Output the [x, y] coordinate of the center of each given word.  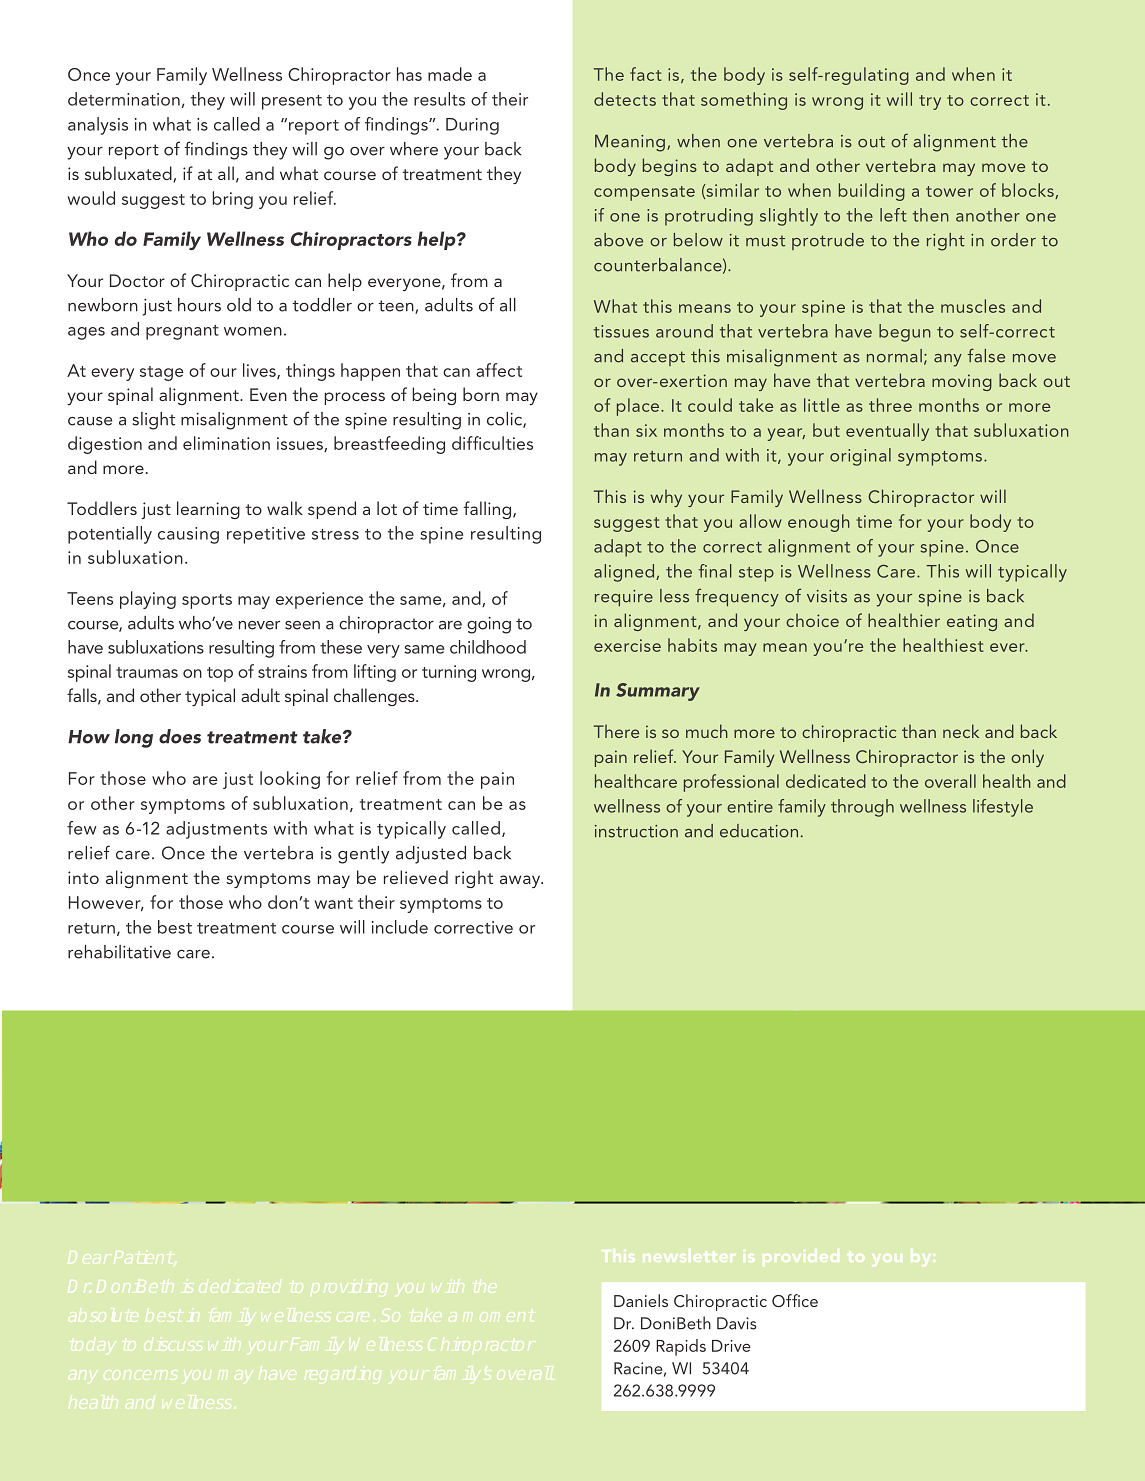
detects [625, 99]
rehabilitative [119, 952]
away [521, 881]
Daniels [641, 1300]
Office [795, 1301]
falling [489, 510]
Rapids [681, 1347]
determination [124, 99]
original [860, 457]
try [930, 102]
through [862, 808]
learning [208, 510]
